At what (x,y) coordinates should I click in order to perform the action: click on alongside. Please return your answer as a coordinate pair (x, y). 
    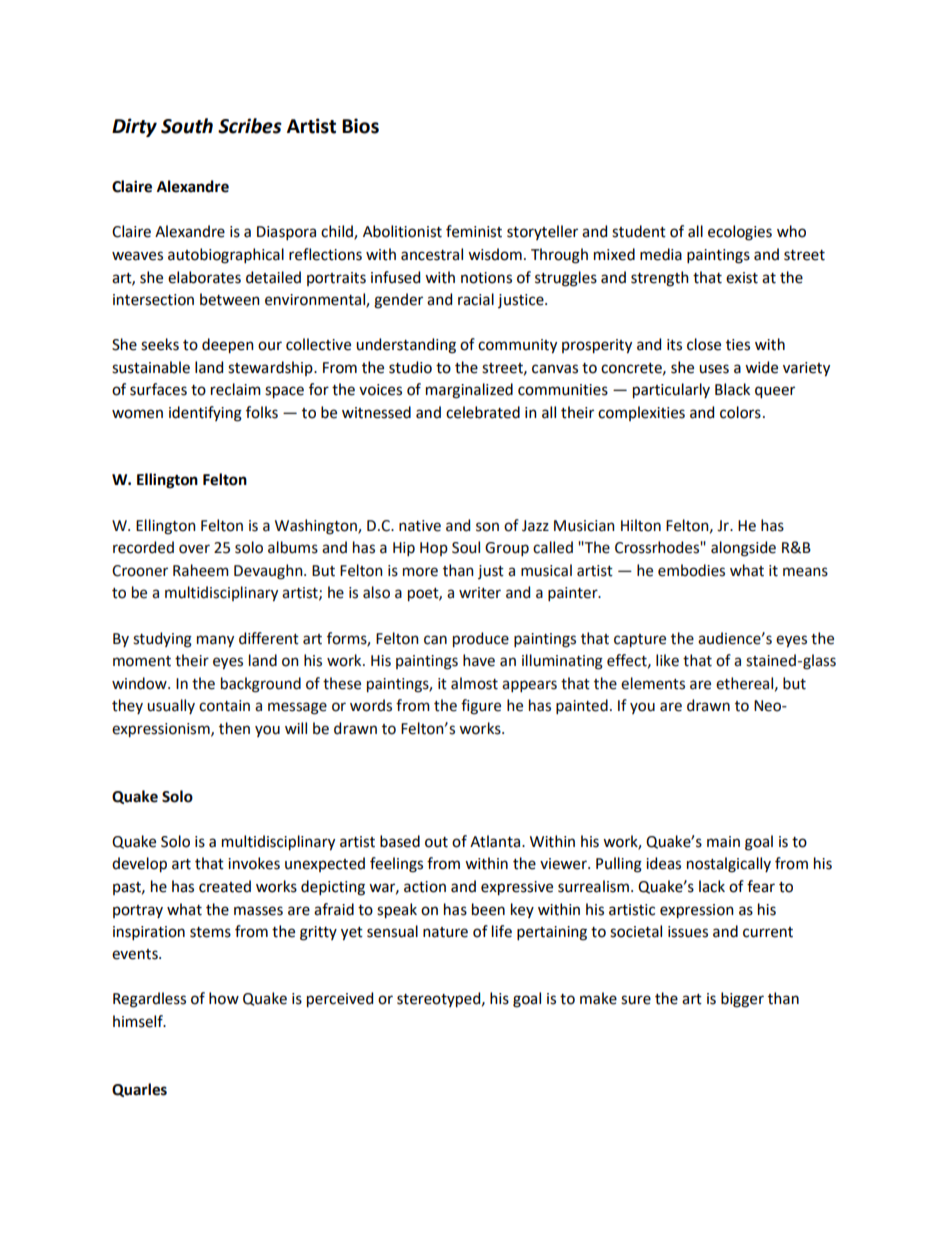
    Looking at the image, I should click on (743, 549).
